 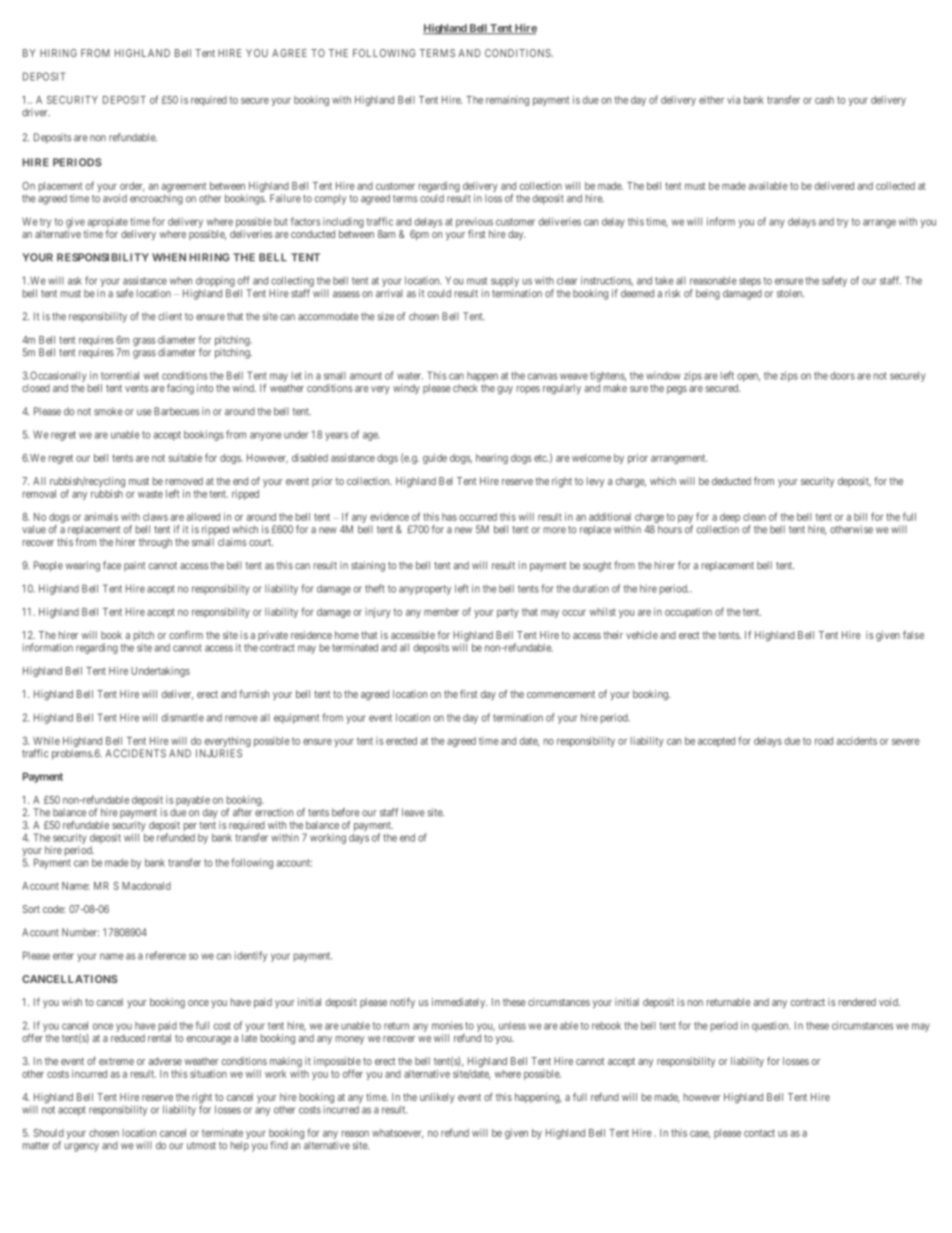 I want to click on hearing, so click(x=492, y=459).
